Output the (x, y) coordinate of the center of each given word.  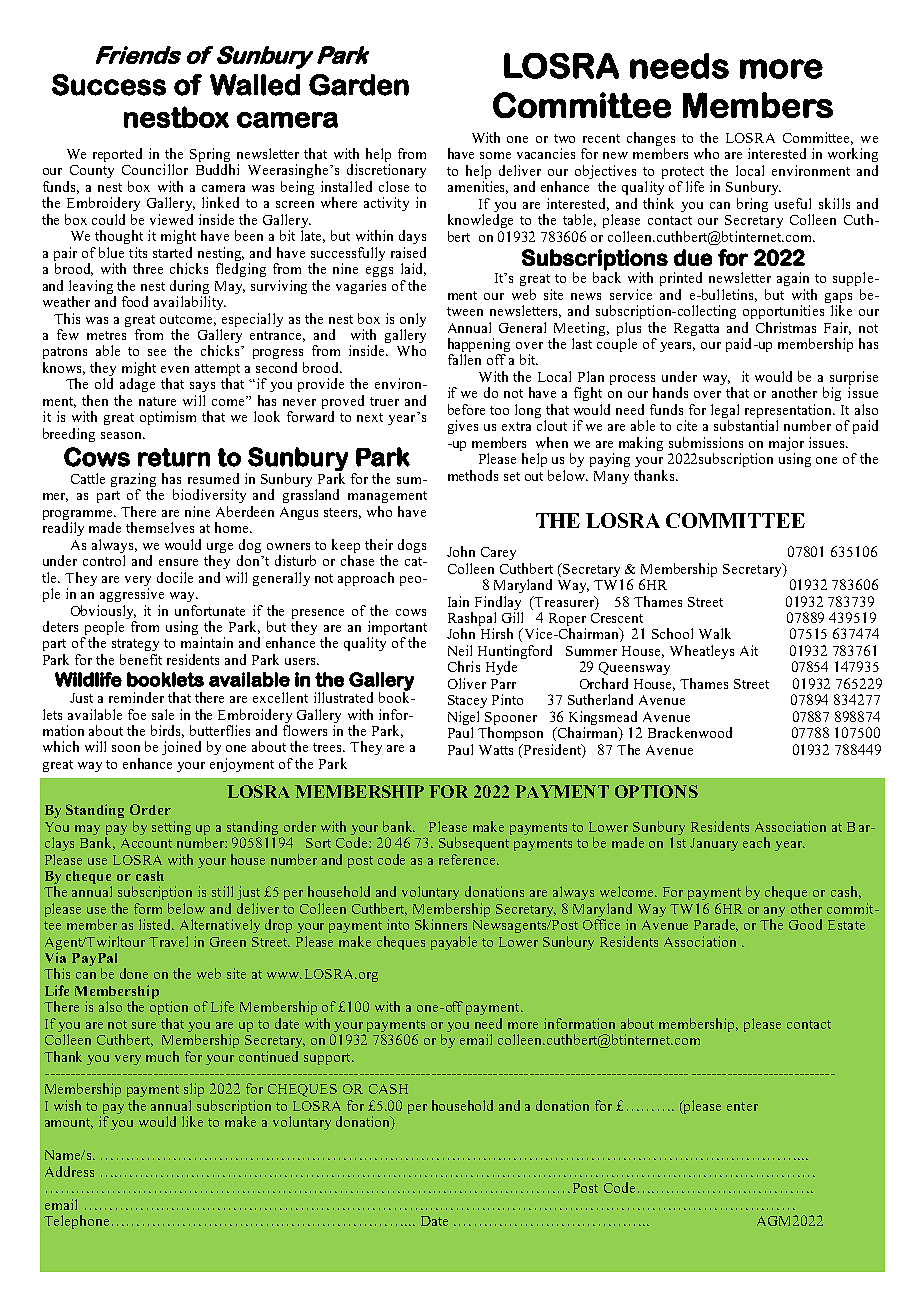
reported (117, 155)
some (495, 155)
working (853, 155)
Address (69, 1171)
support (328, 1059)
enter (742, 1106)
